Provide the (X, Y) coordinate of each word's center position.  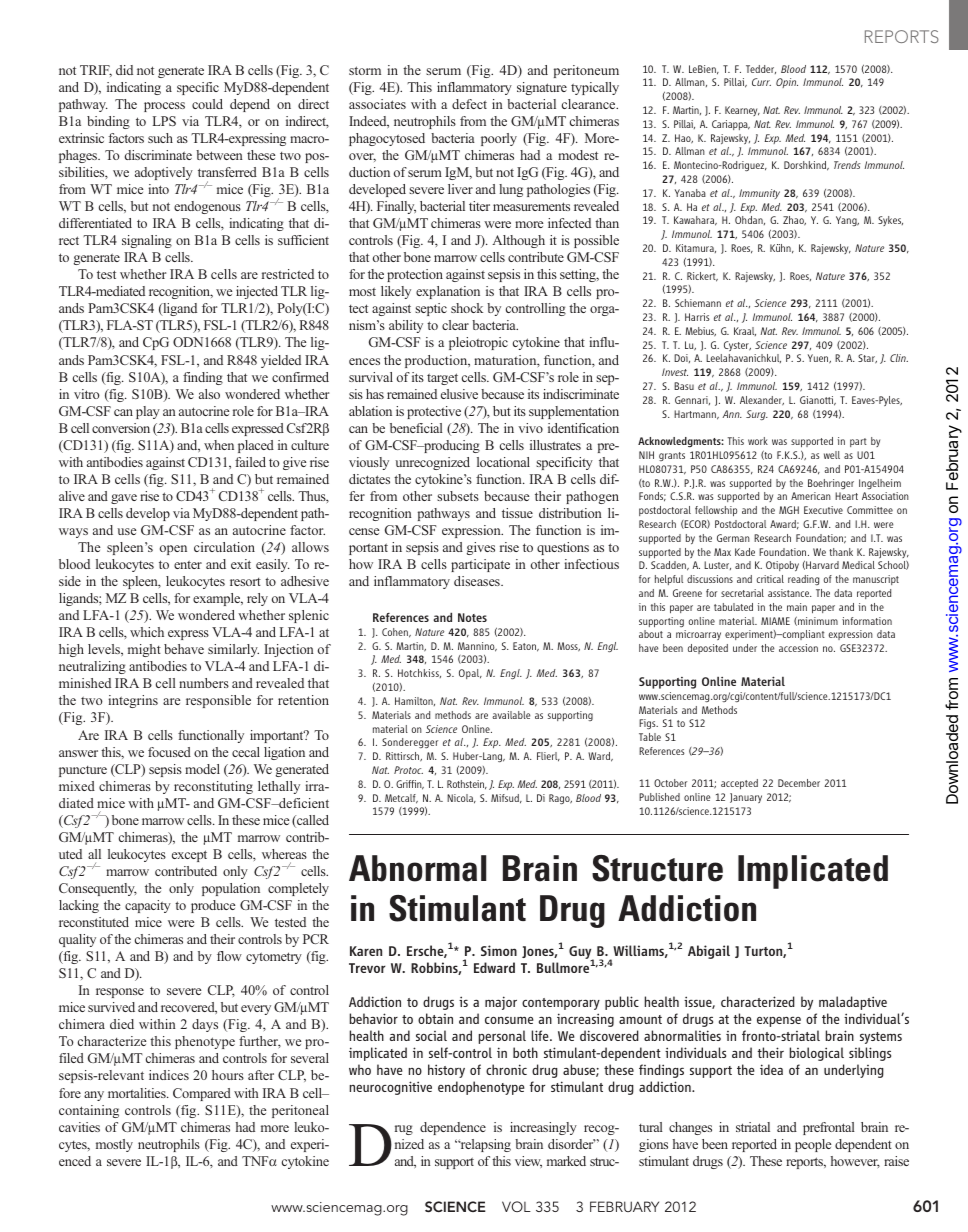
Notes (472, 617)
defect (469, 104)
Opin (787, 83)
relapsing (484, 1145)
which (147, 632)
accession (798, 648)
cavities (79, 1127)
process (164, 107)
